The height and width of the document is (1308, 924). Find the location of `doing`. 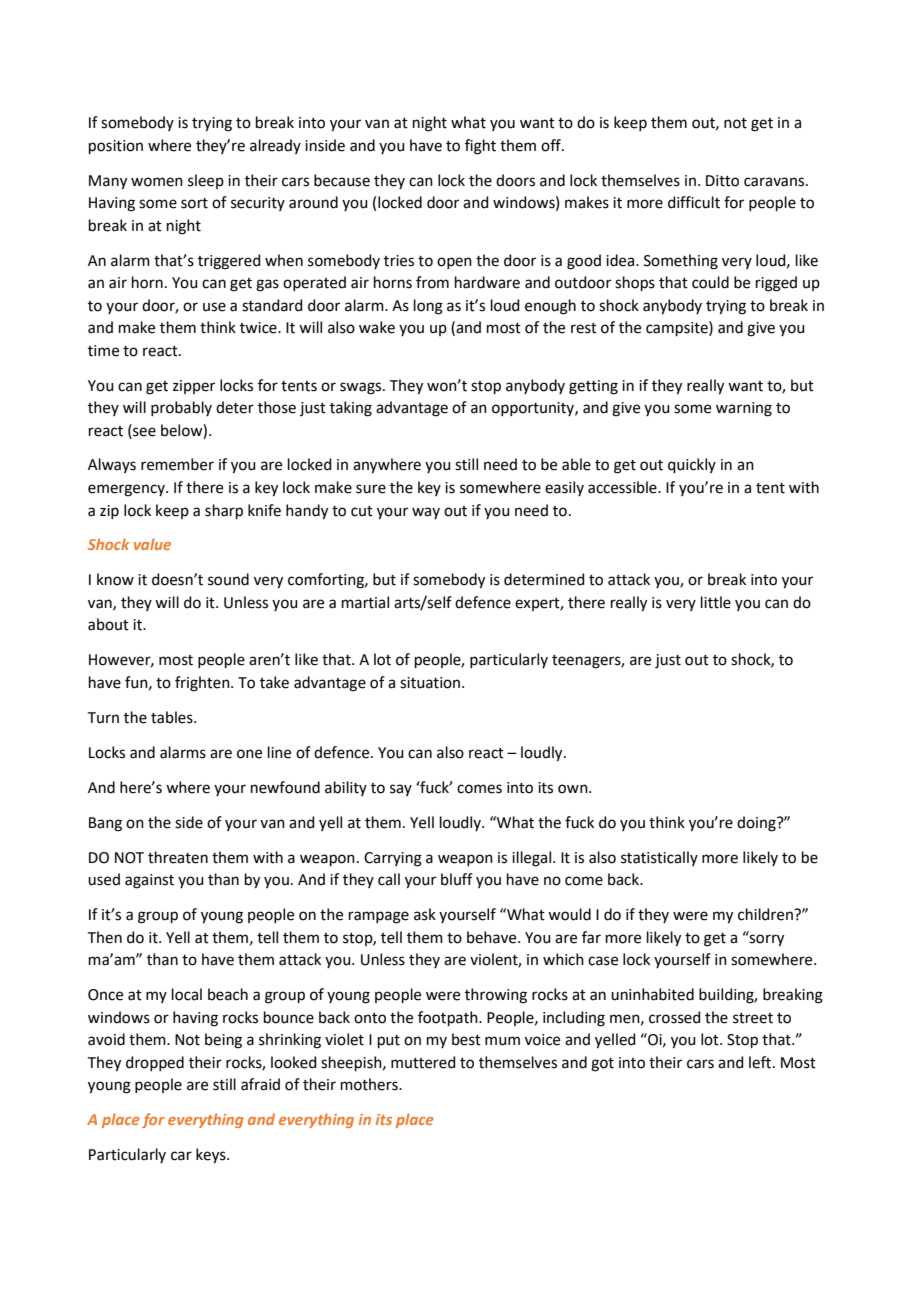

doing is located at coordinates (757, 824).
